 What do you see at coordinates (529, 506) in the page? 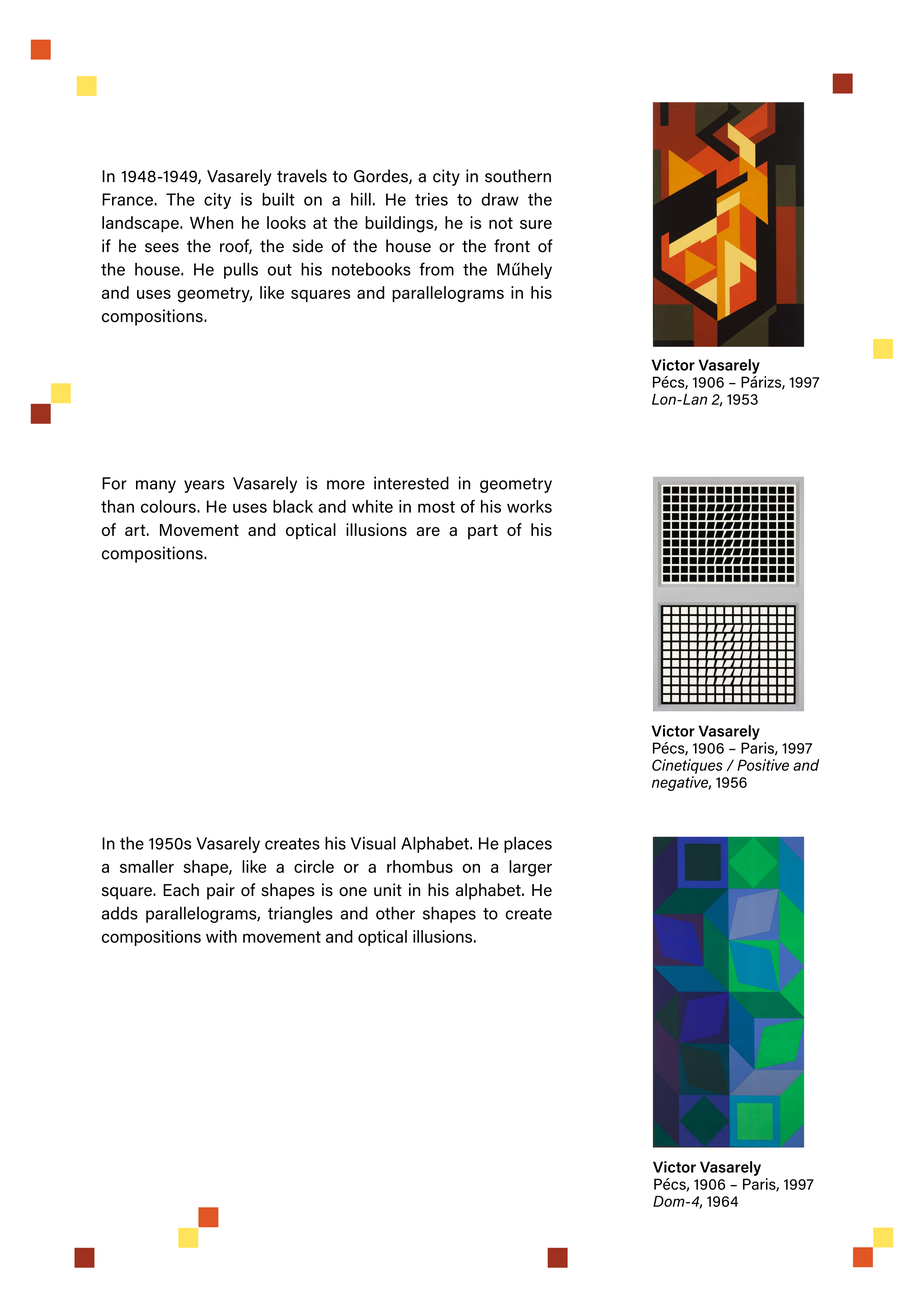
I see `works` at bounding box center [529, 506].
